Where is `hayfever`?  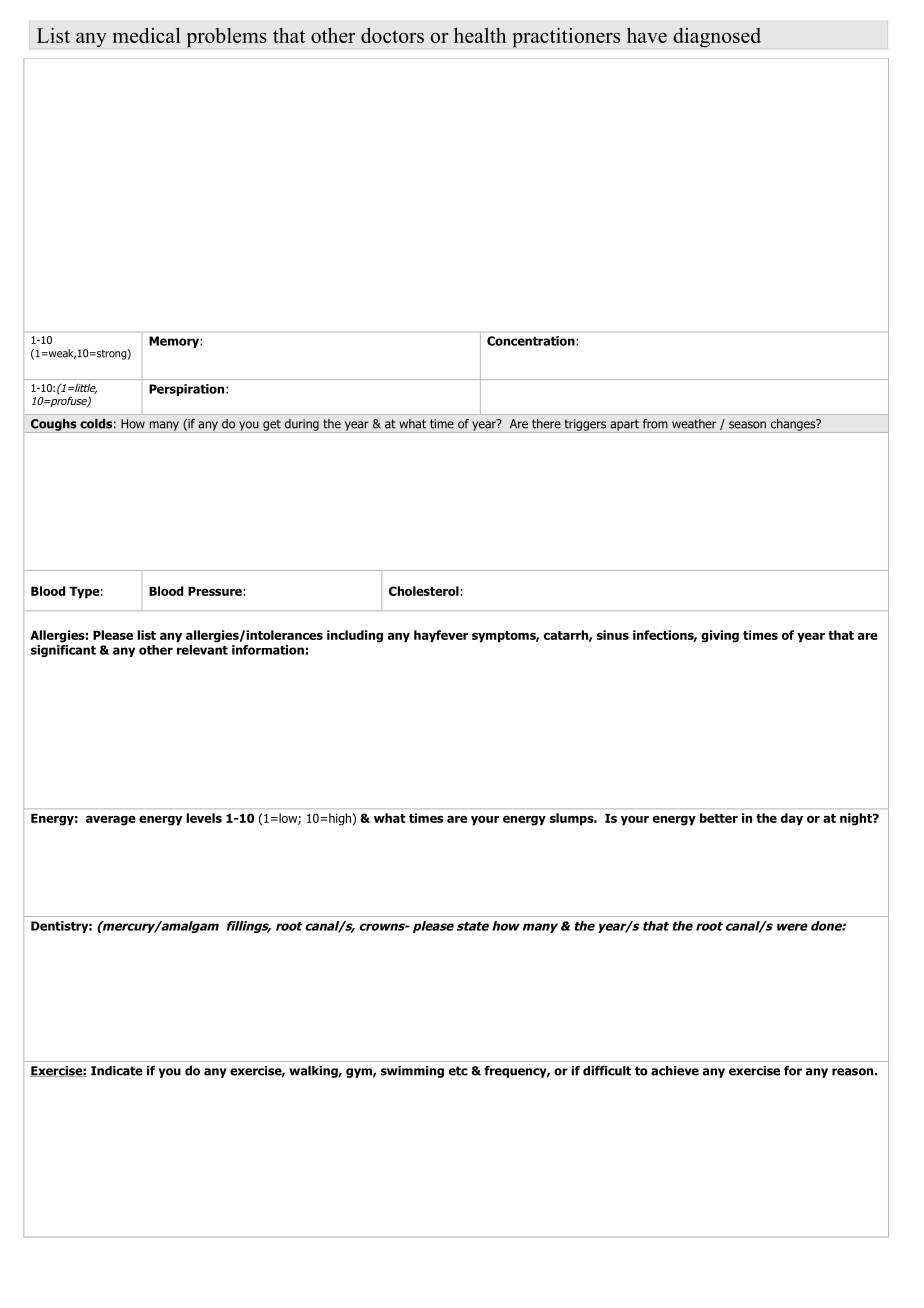
hayfever is located at coordinates (441, 636).
